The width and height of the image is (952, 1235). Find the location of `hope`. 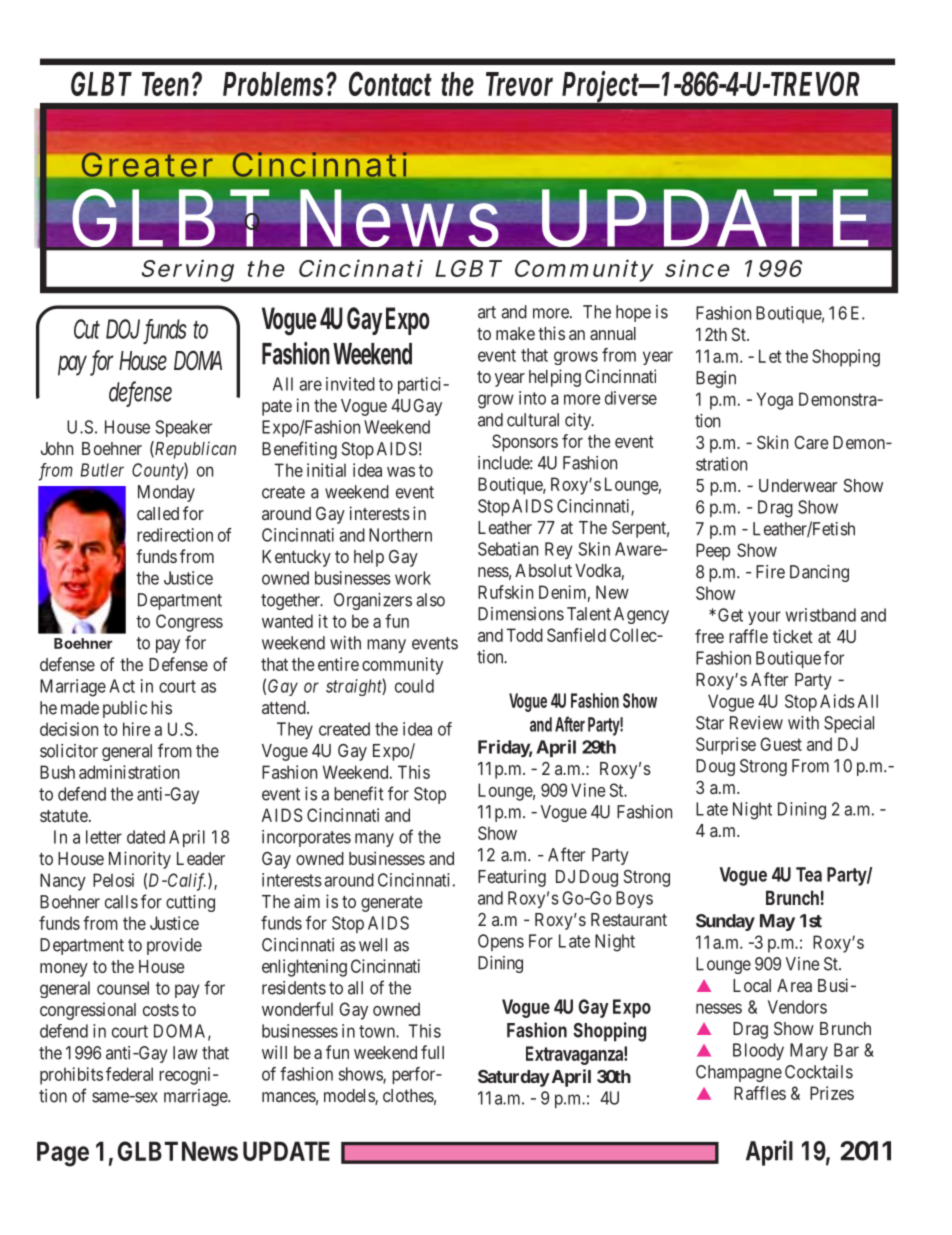

hope is located at coordinates (633, 313).
